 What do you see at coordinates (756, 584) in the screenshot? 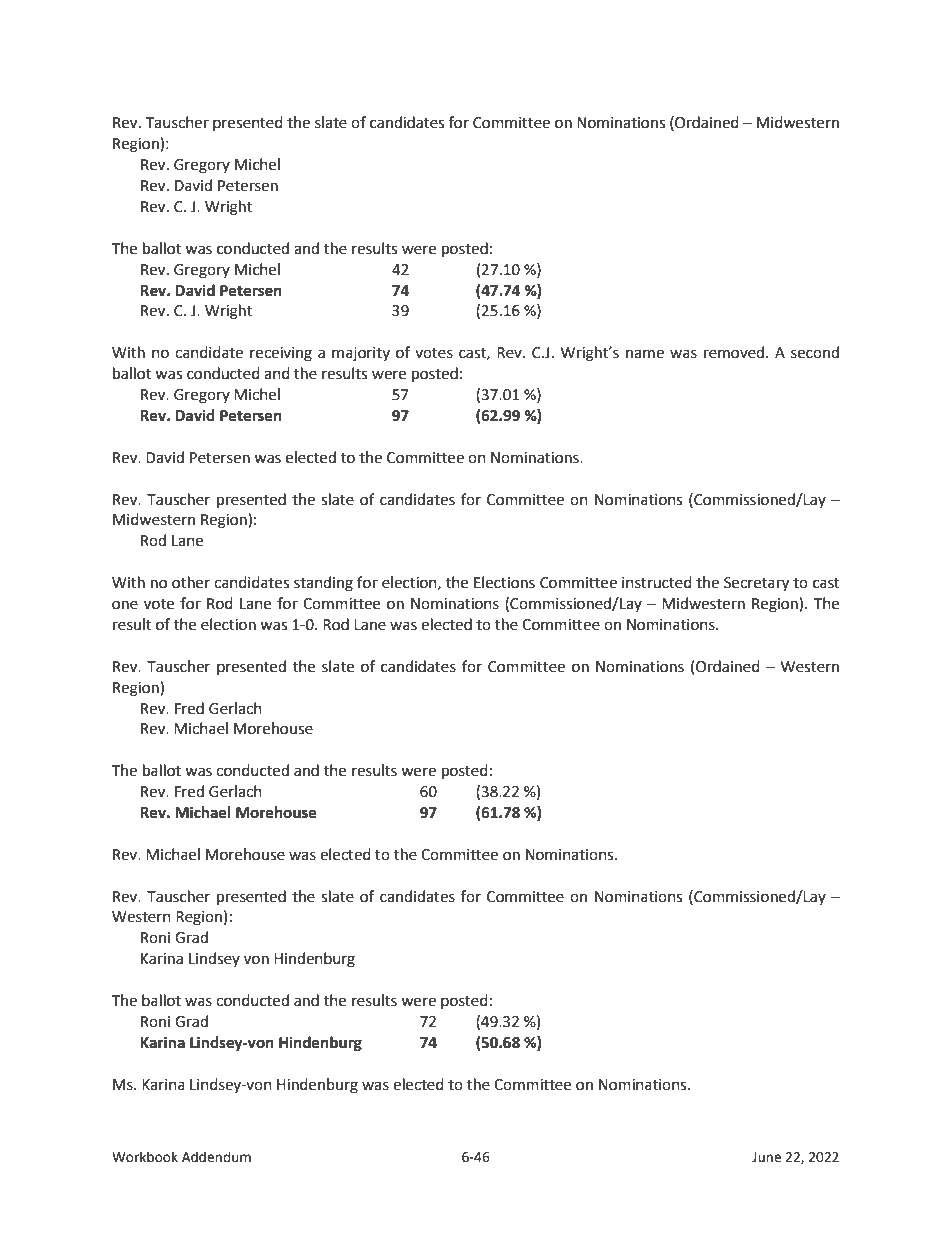
I see `Secretary` at bounding box center [756, 584].
